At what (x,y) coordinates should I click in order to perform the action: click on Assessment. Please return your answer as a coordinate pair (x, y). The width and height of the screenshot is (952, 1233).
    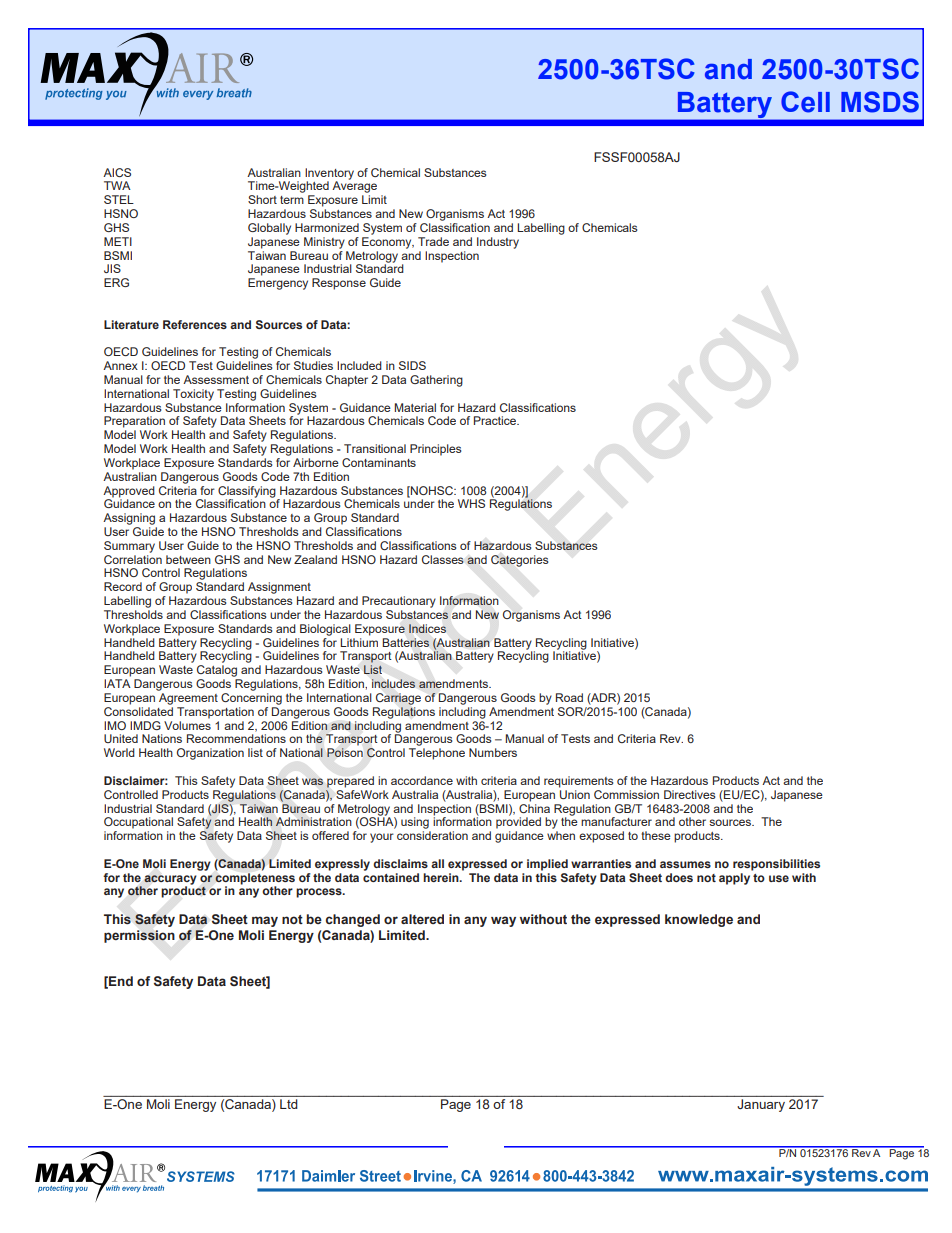
    Looking at the image, I should click on (216, 379).
